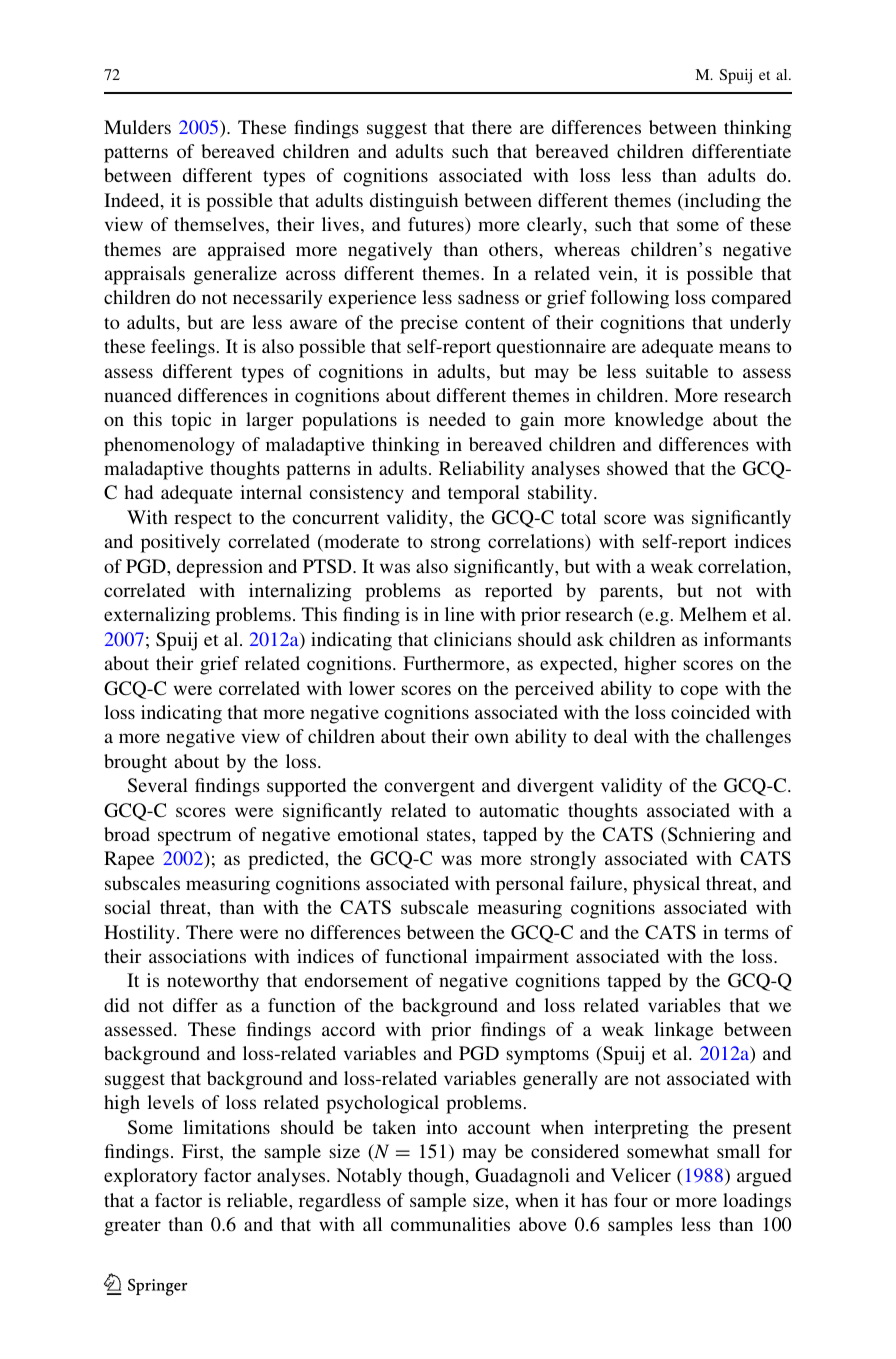 Image resolution: width=896 pixels, height=1359 pixels. I want to click on appraised, so click(246, 251).
